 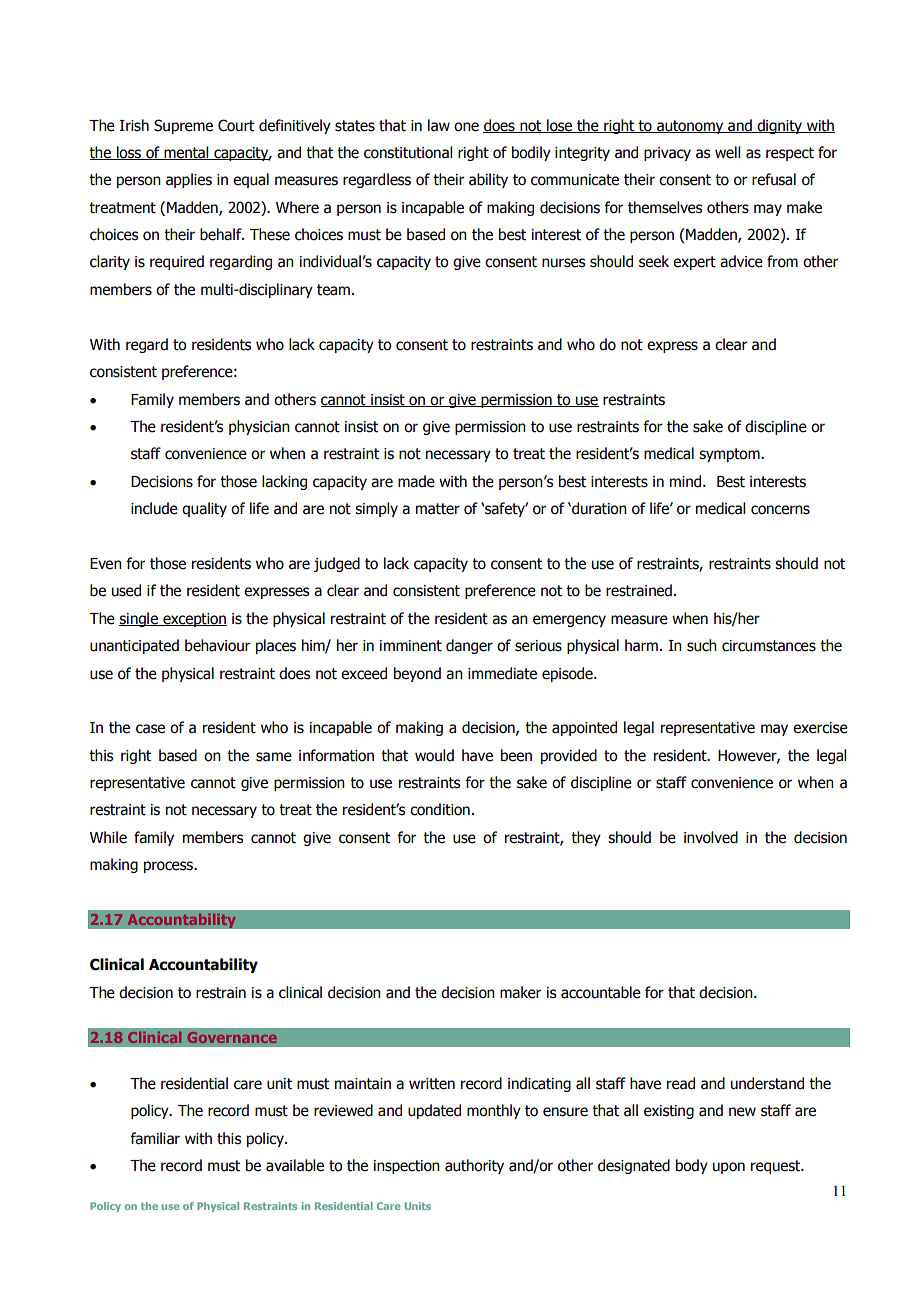 I want to click on behaviour, so click(x=217, y=645).
